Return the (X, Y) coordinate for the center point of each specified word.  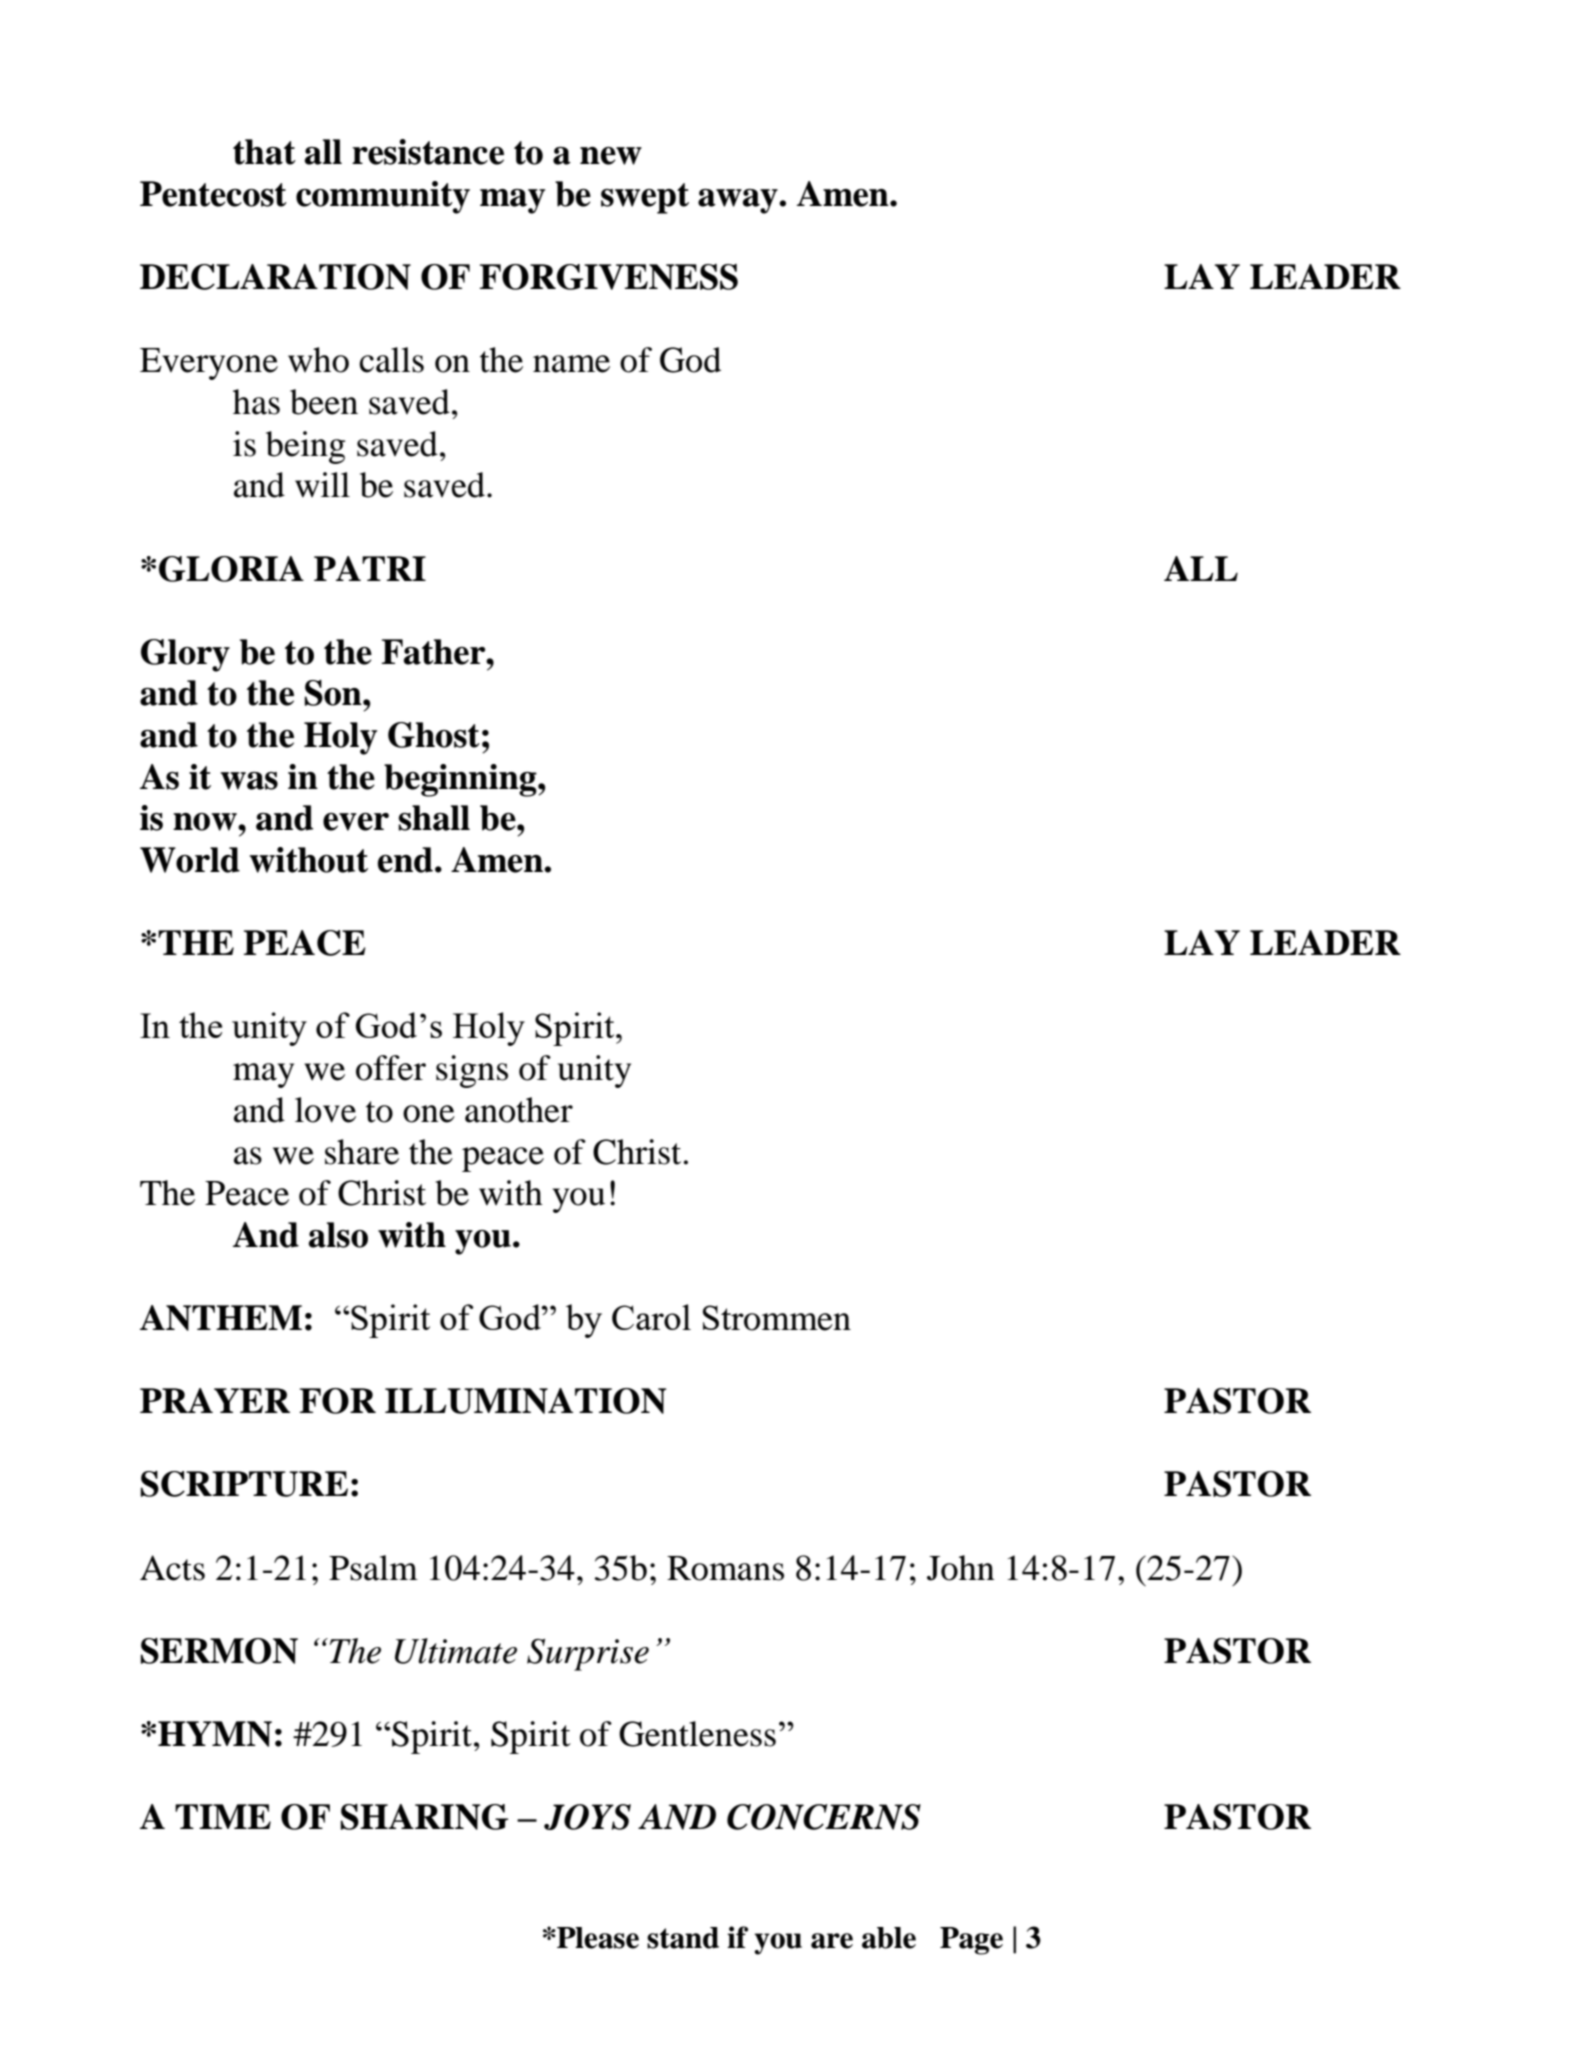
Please (597, 1938)
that (264, 152)
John (961, 1568)
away (739, 201)
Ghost (434, 735)
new (611, 156)
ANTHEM (221, 1318)
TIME (223, 1816)
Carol (651, 1317)
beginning (461, 780)
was (249, 781)
